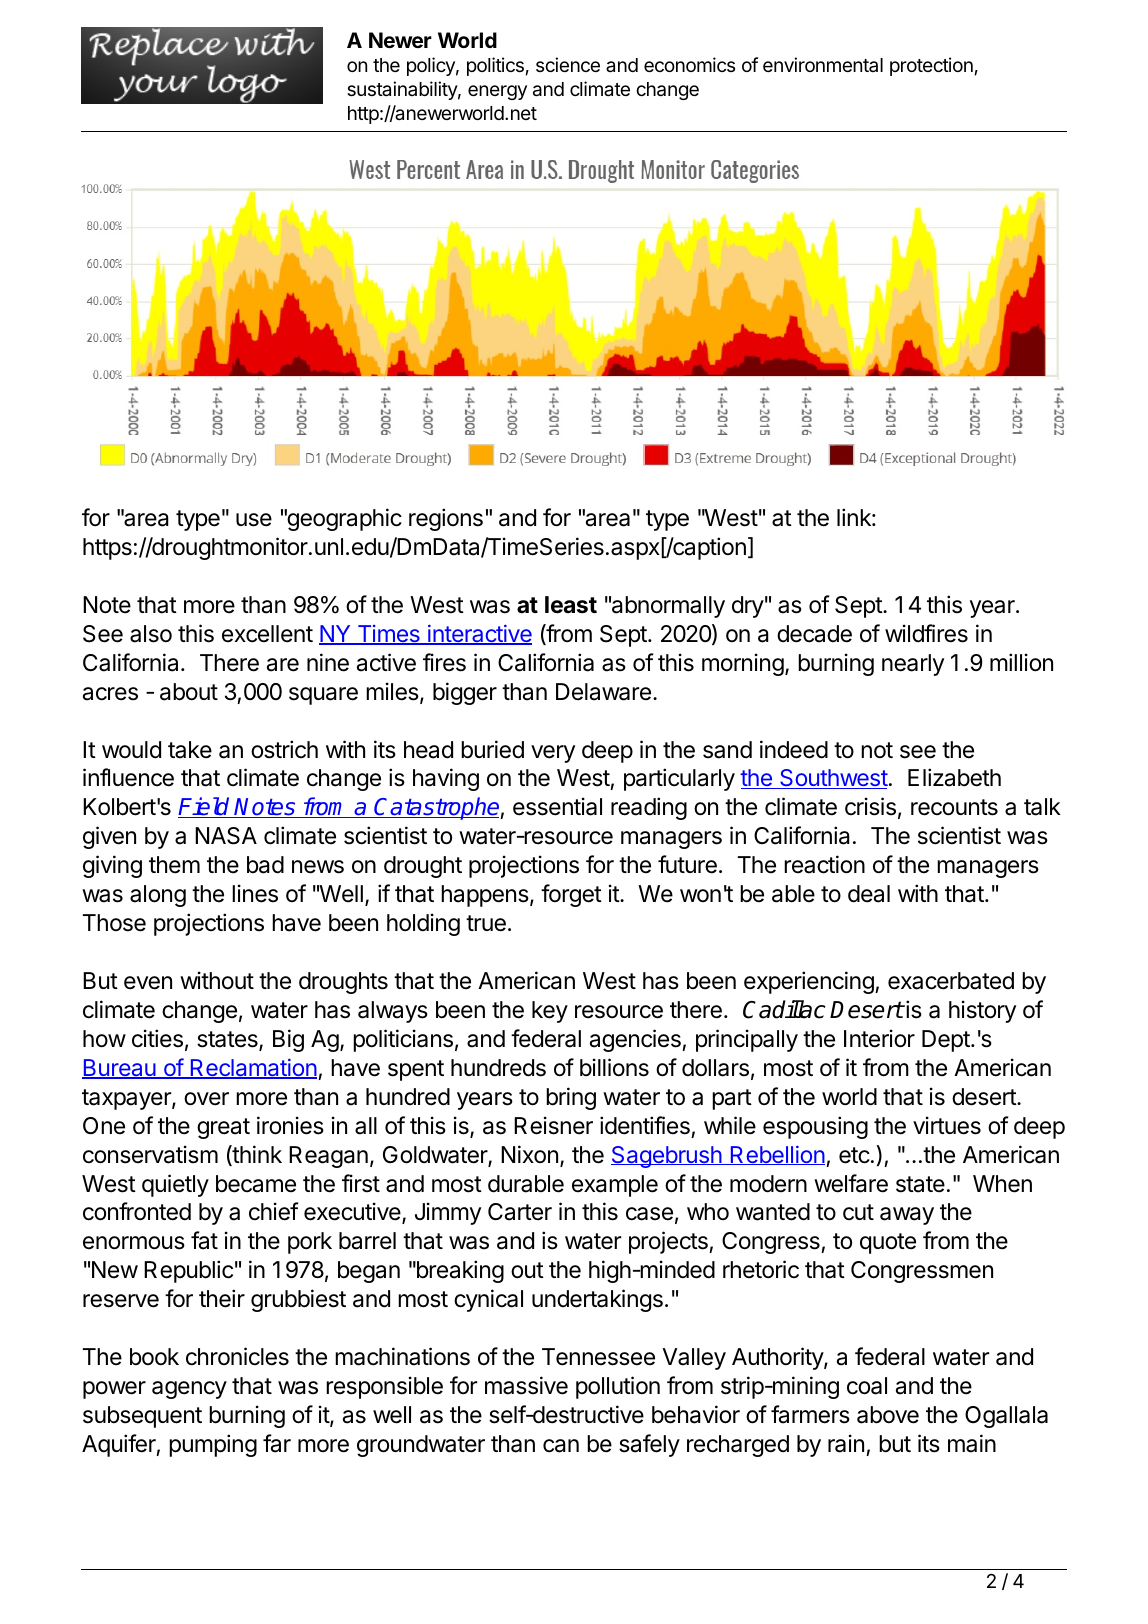  Describe the element at coordinates (618, 1387) in the image. I see `pollution` at that location.
